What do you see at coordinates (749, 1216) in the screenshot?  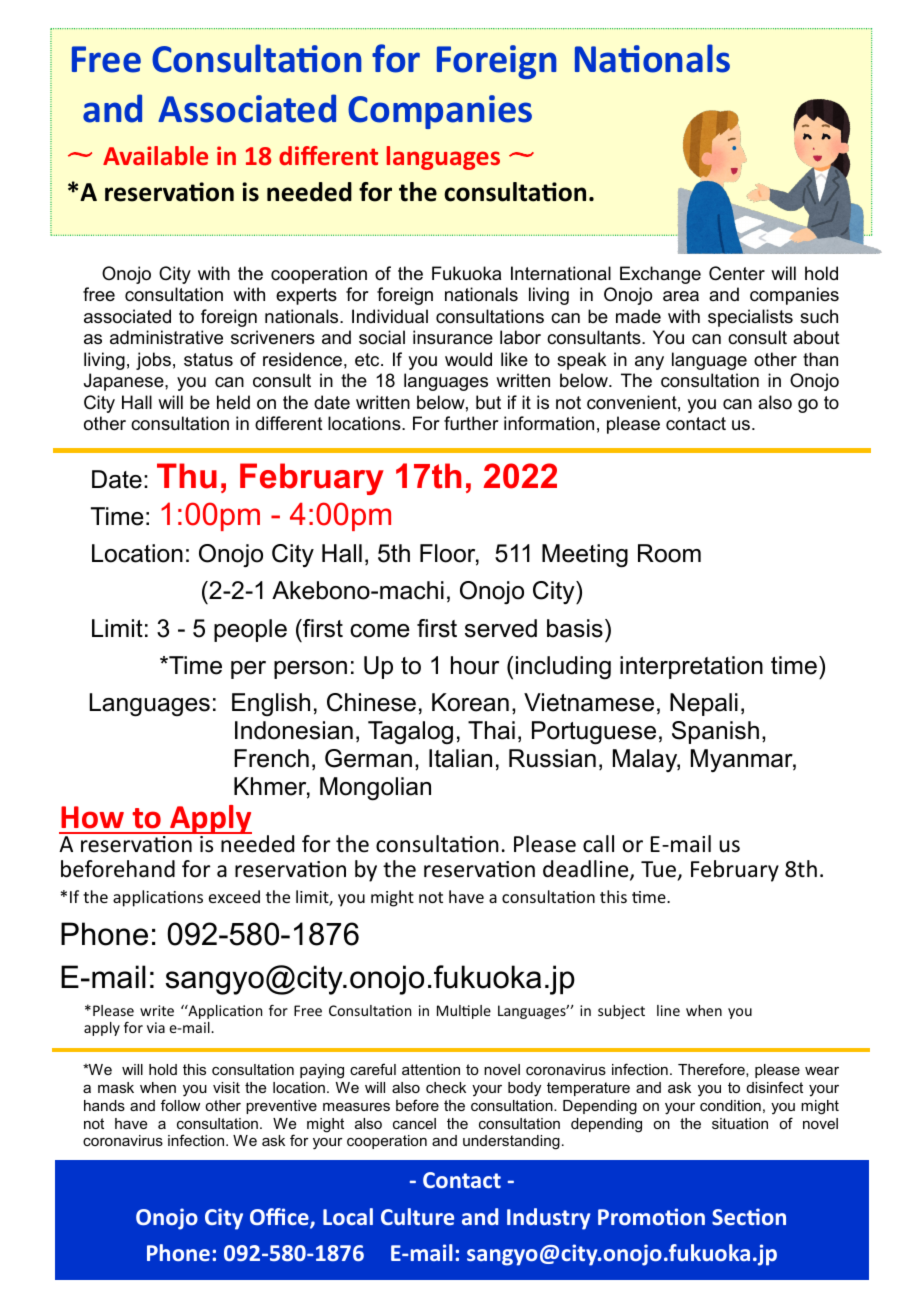 I see `Section` at bounding box center [749, 1216].
